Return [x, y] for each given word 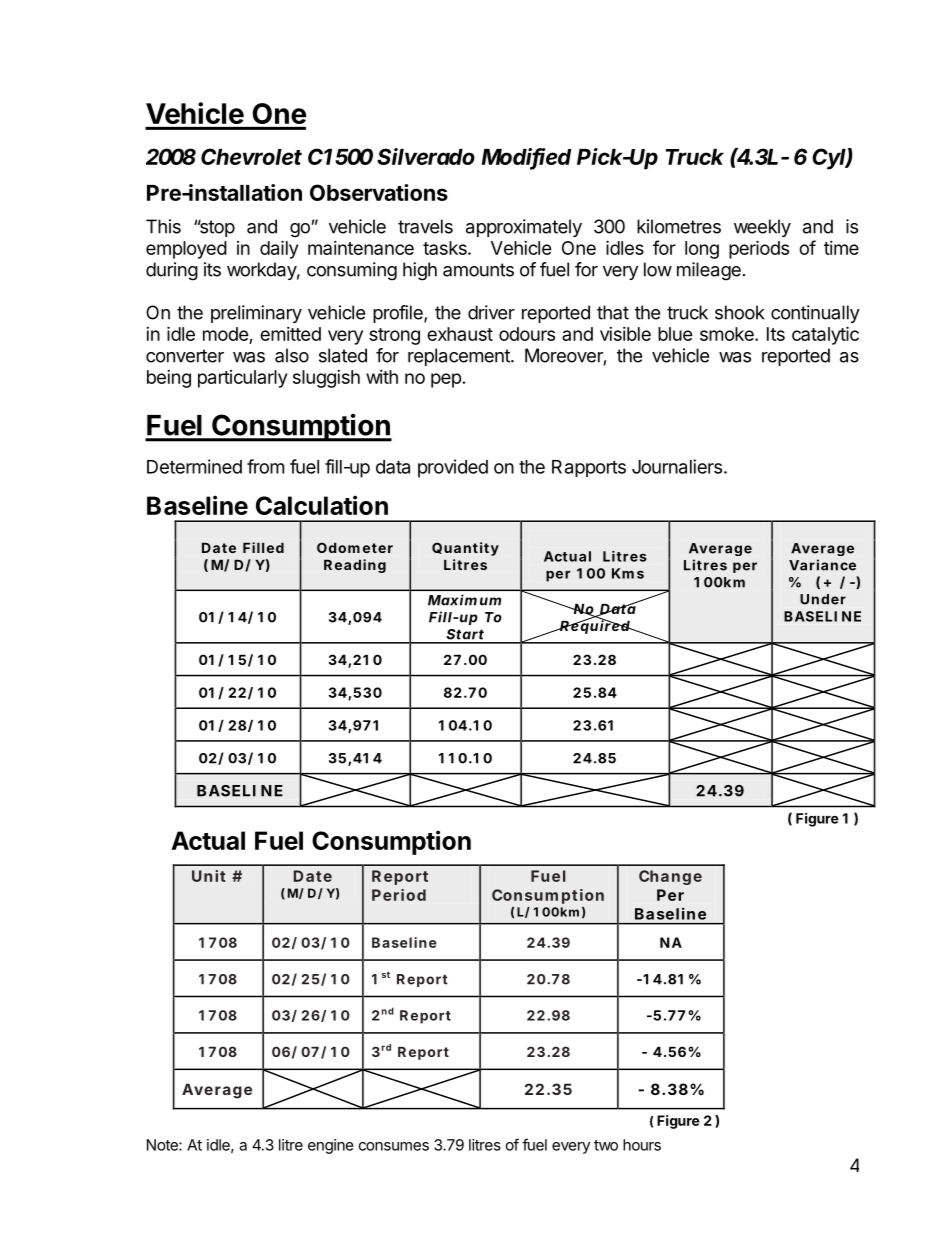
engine [331, 1146]
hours [642, 1145]
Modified [526, 158]
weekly [762, 228]
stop [216, 228]
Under [823, 599]
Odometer [355, 547]
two [606, 1145]
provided [453, 468]
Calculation [322, 505]
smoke [728, 334]
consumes [394, 1146]
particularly [242, 379]
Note [163, 1145]
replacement [460, 357]
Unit [209, 876]
